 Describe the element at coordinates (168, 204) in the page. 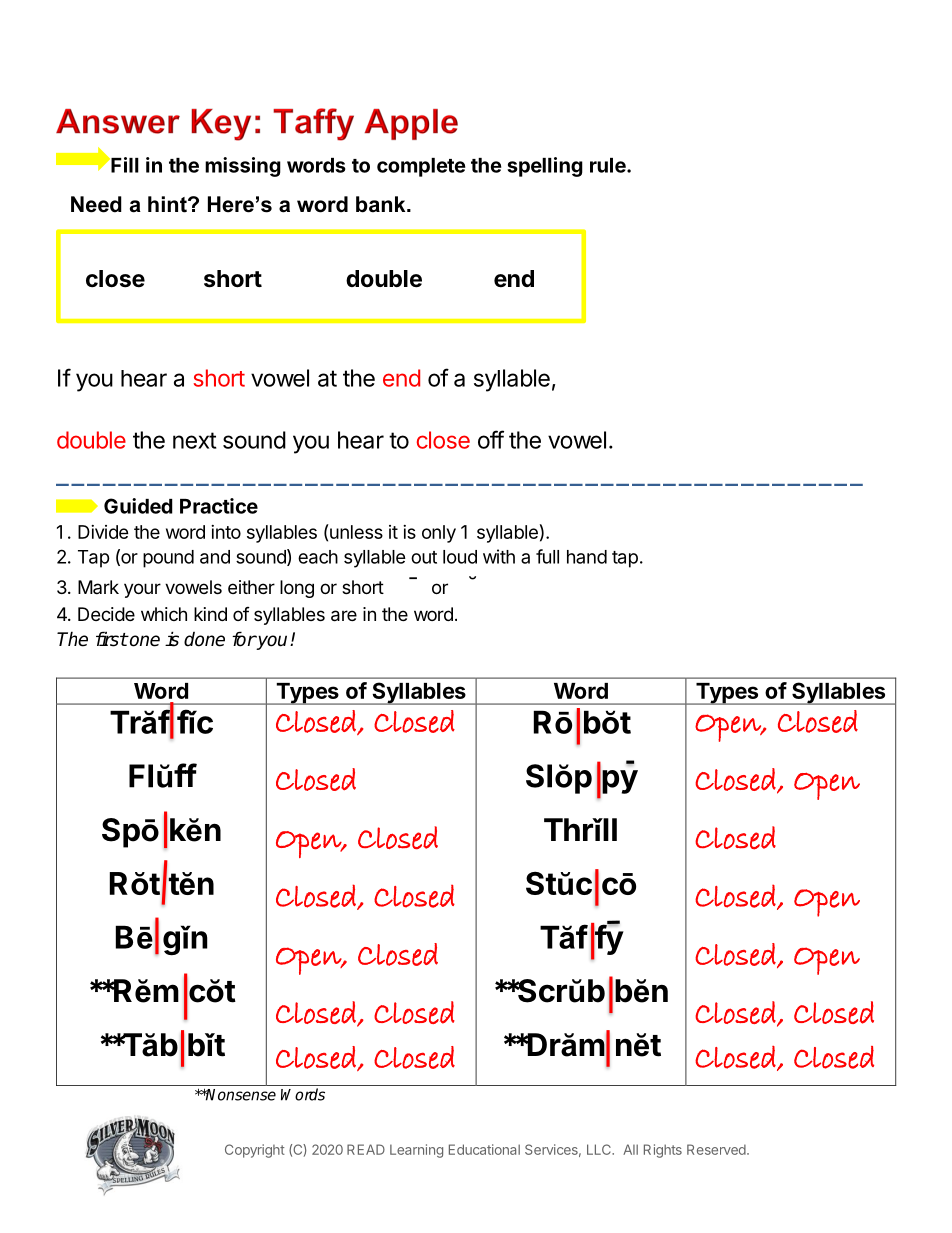

I see `hint` at that location.
